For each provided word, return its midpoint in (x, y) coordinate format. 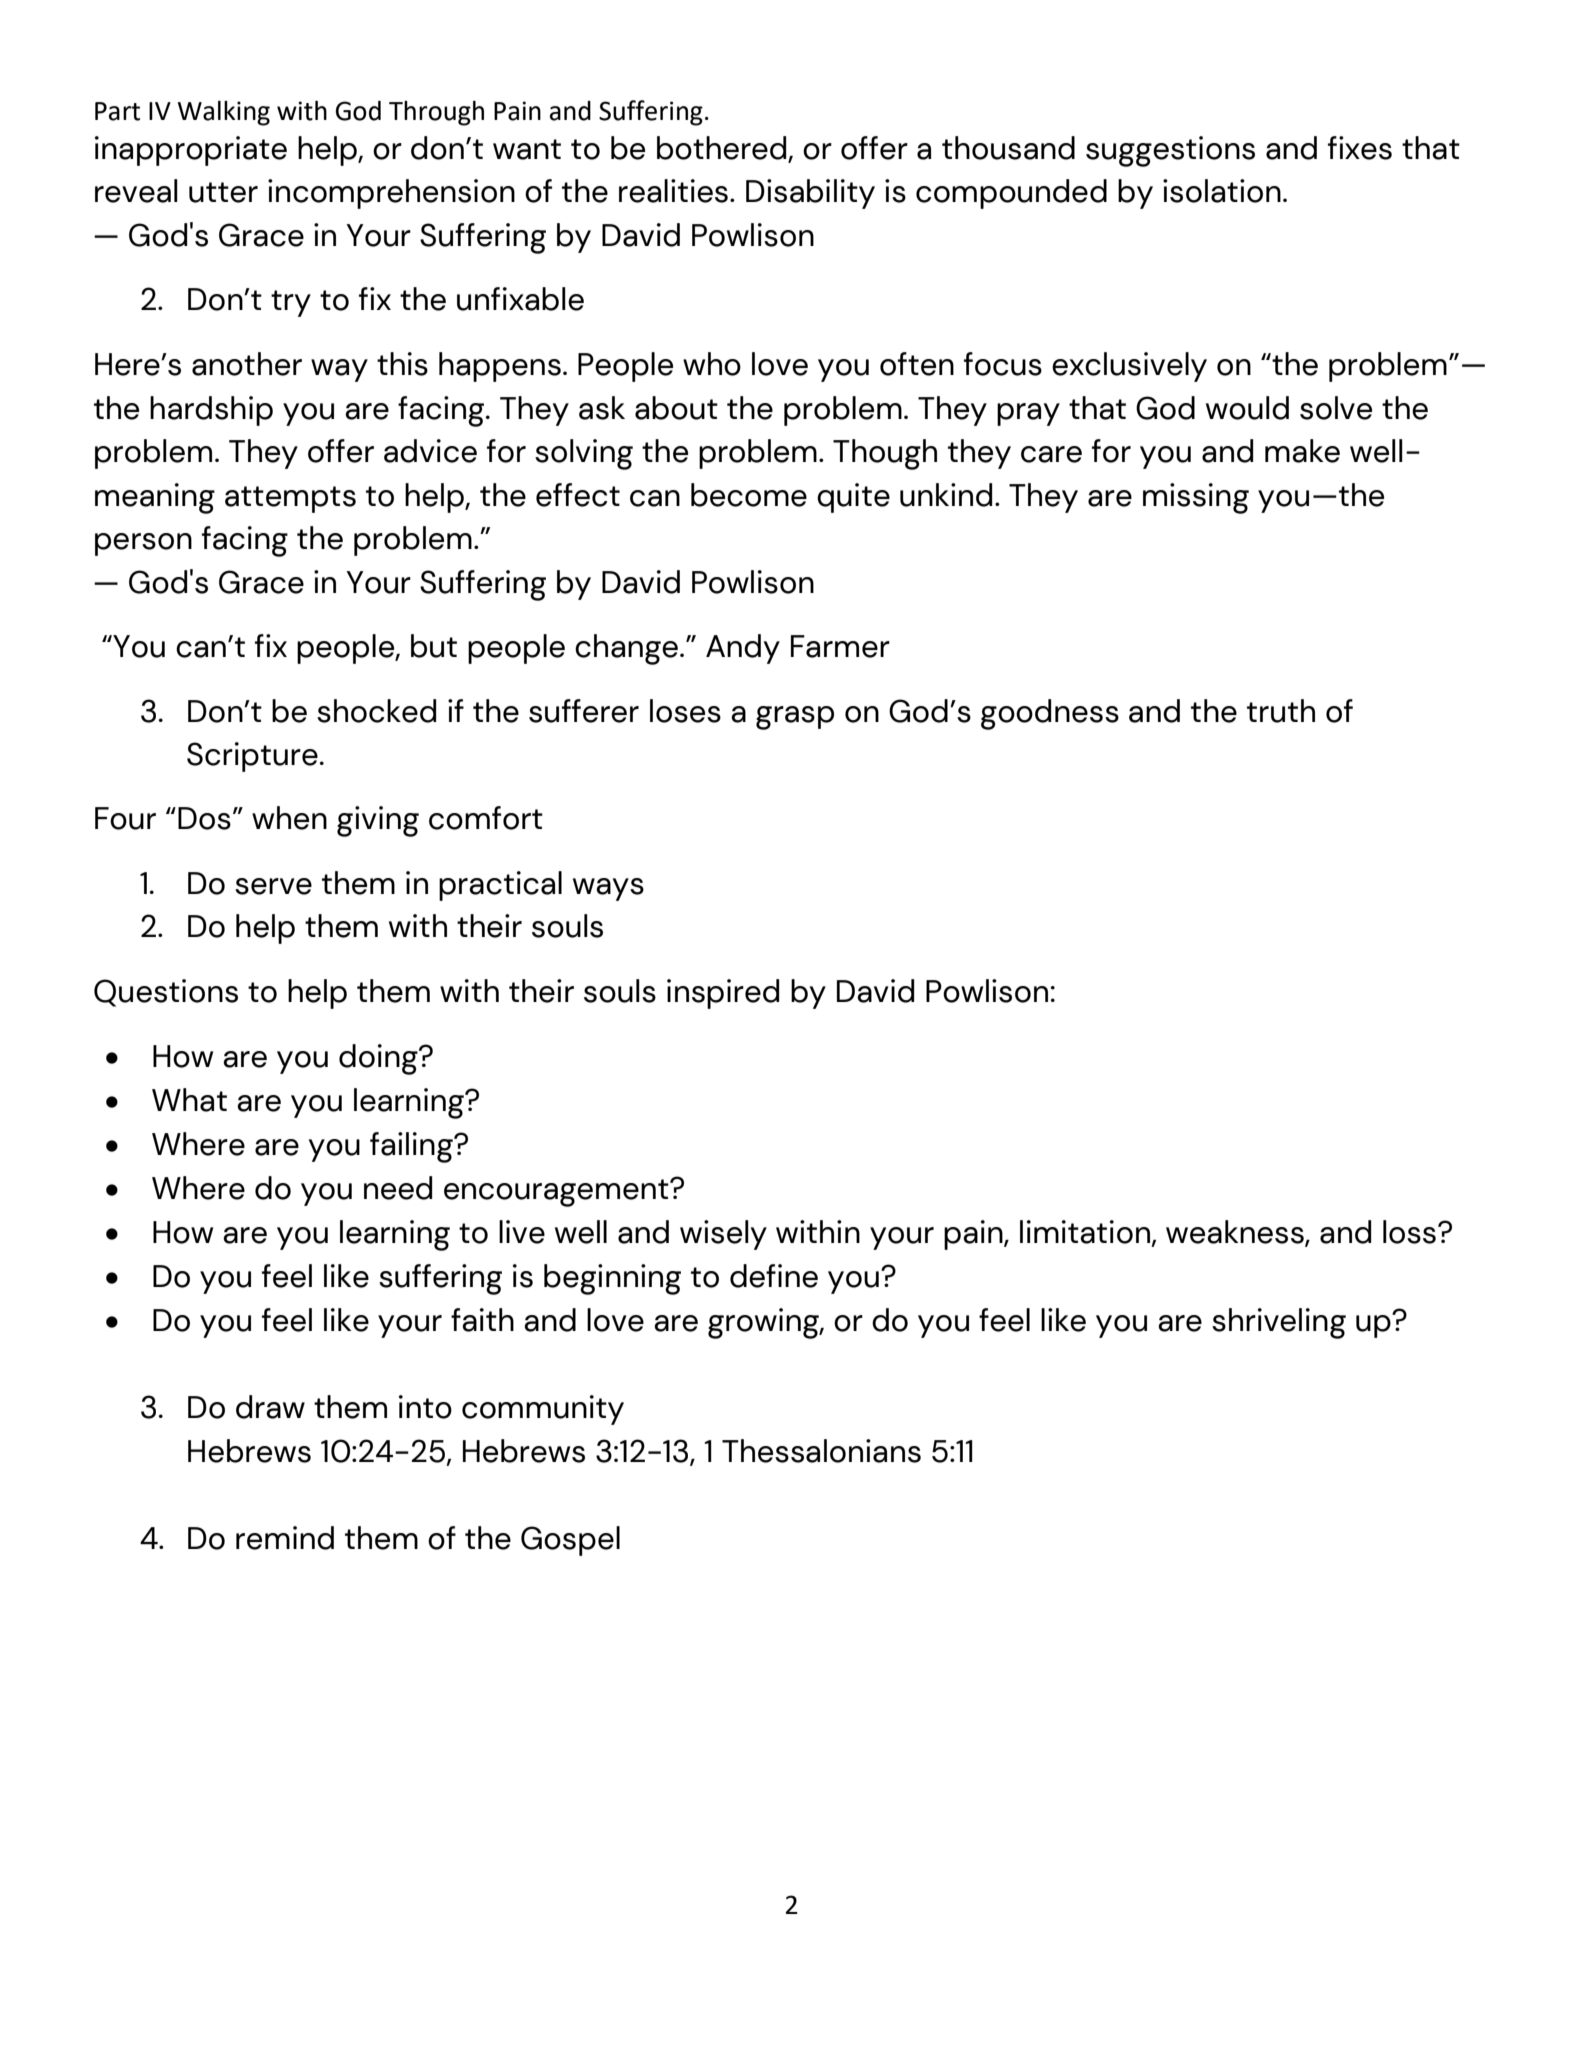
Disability (810, 194)
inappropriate (191, 151)
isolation (1222, 191)
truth (1281, 711)
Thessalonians (821, 1451)
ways (608, 889)
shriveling (1279, 1323)
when (289, 818)
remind (285, 1538)
